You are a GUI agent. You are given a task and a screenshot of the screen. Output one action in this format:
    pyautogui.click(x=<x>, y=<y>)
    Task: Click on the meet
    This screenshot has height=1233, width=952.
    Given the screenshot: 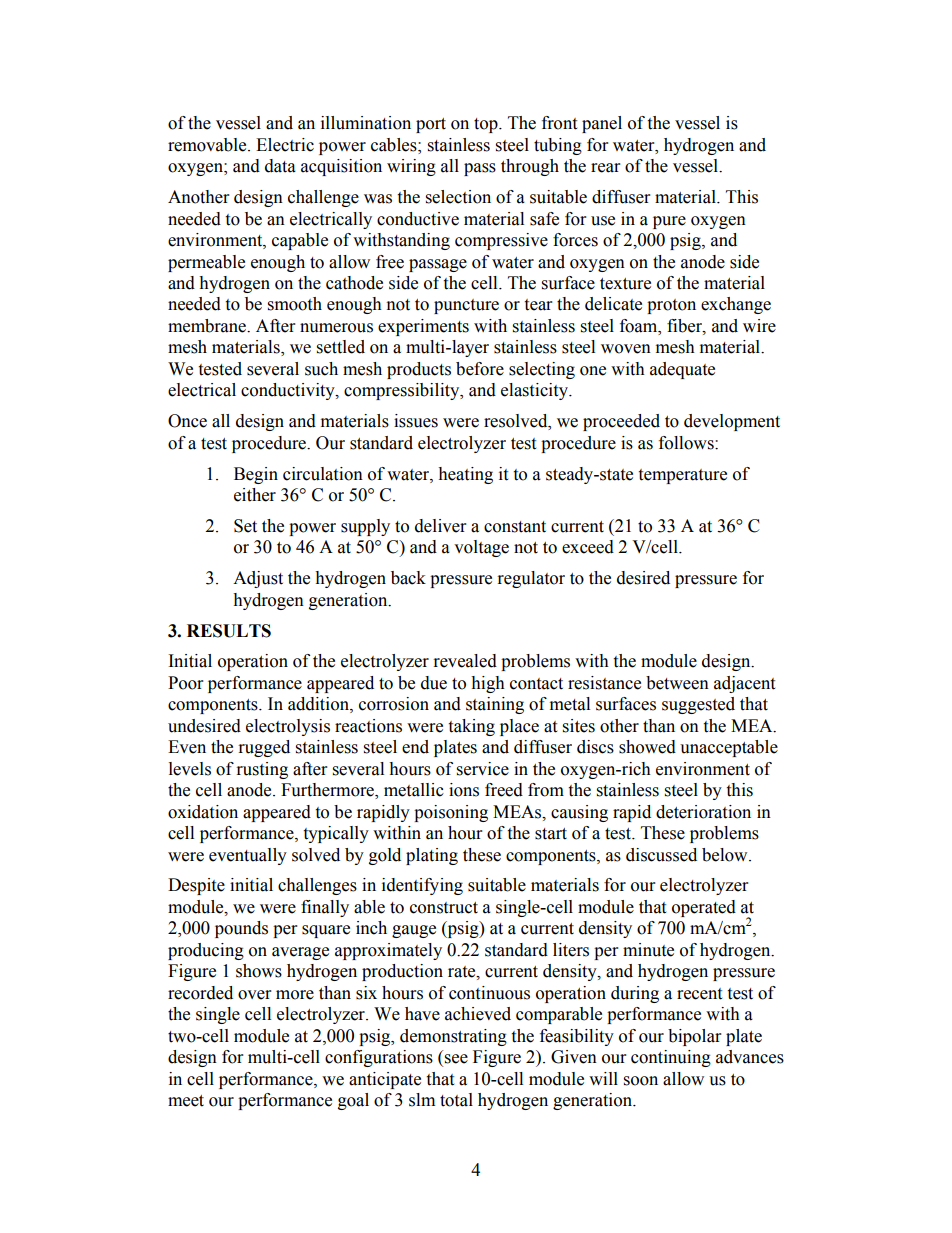 What is the action you would take?
    pyautogui.click(x=186, y=1101)
